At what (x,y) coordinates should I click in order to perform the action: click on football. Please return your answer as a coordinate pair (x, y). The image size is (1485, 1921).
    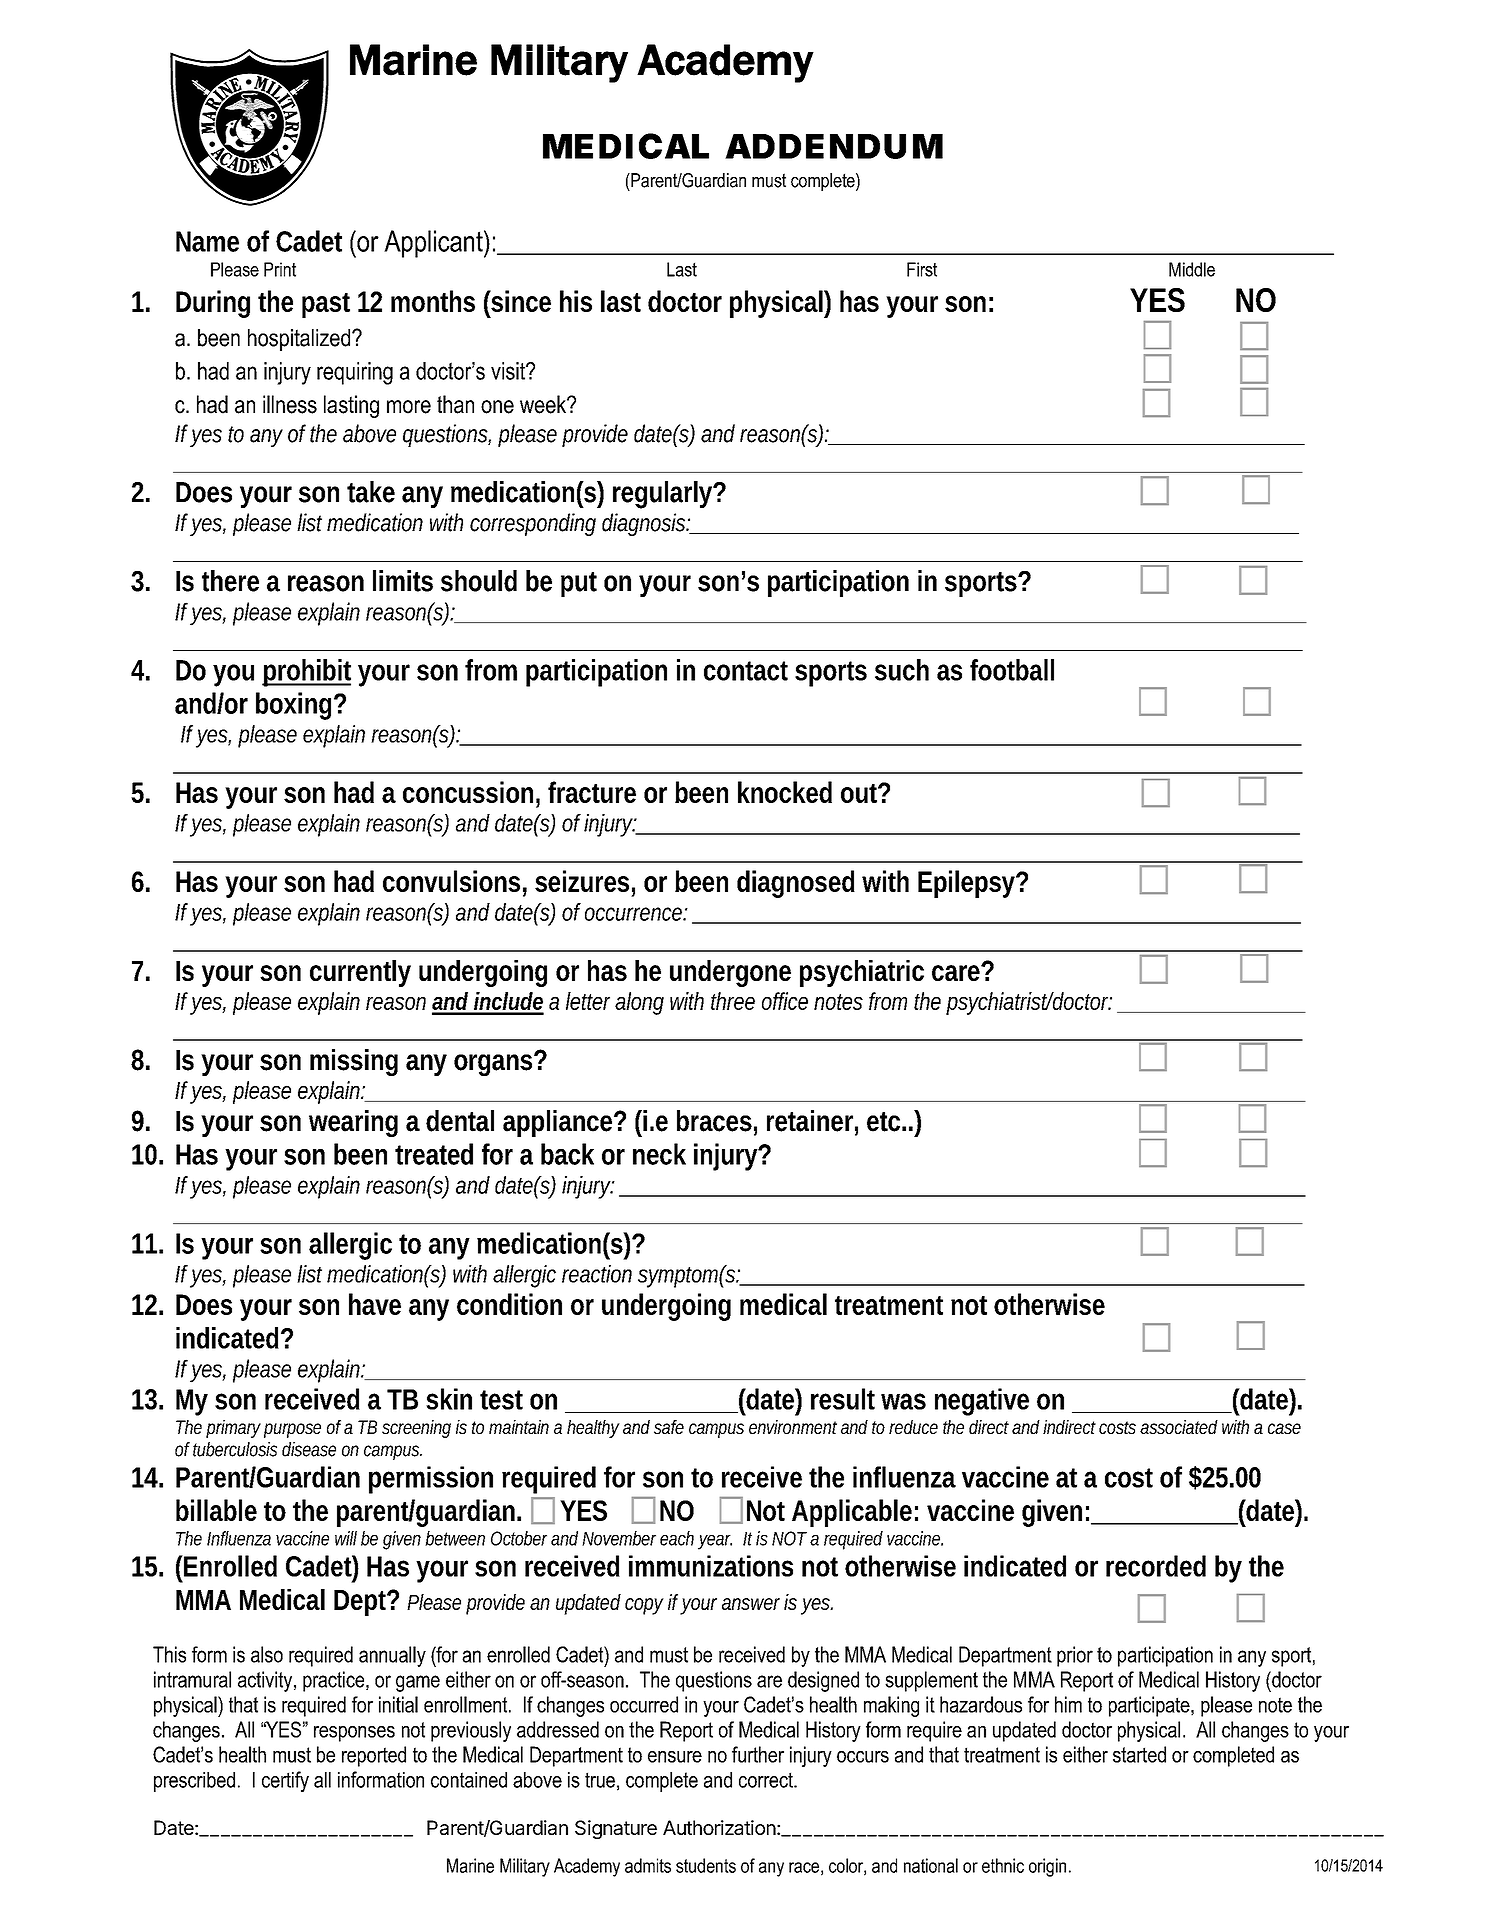
    Looking at the image, I should click on (1012, 670).
